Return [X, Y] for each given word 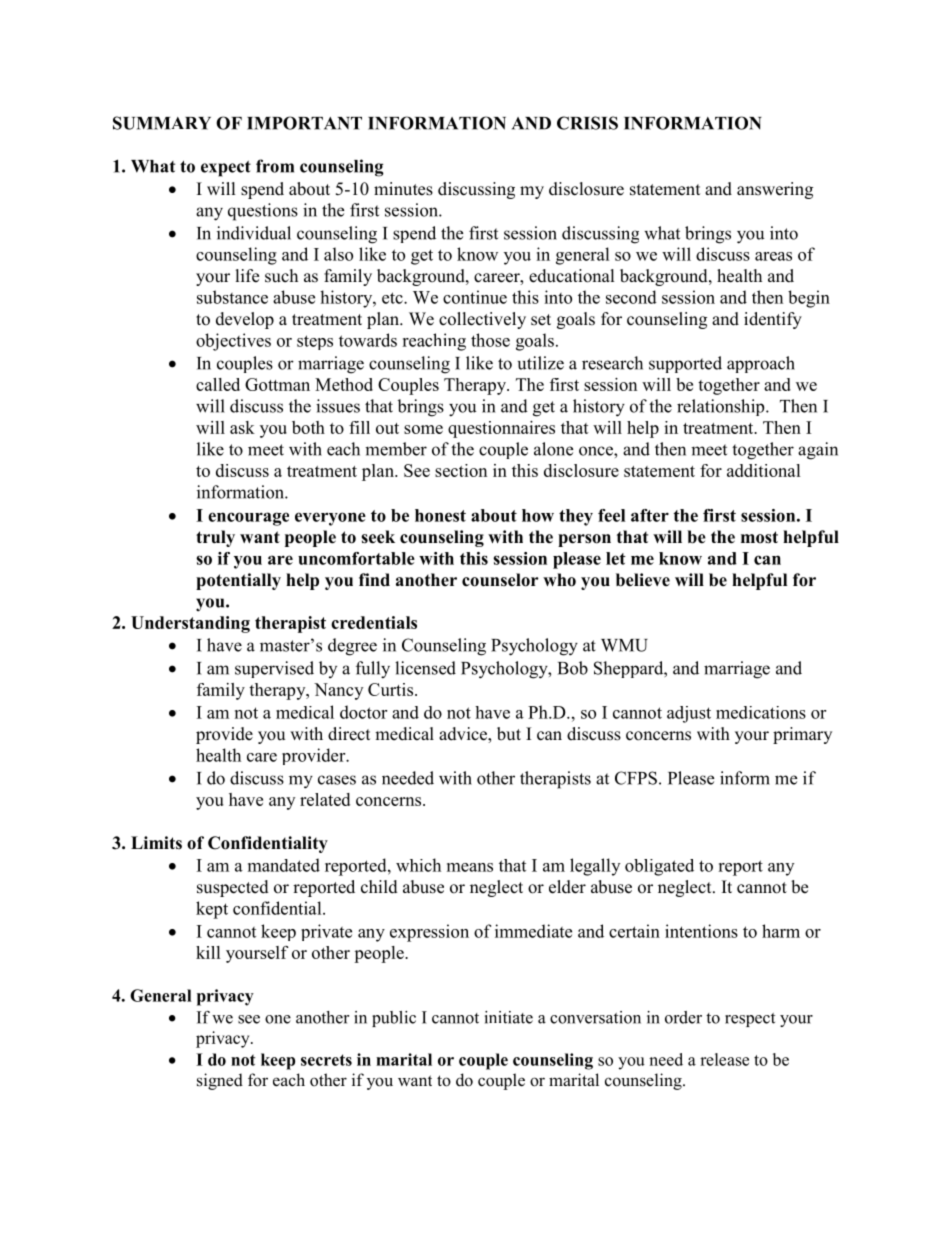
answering [775, 190]
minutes [403, 189]
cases [337, 780]
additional [764, 470]
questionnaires [501, 429]
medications [761, 712]
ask [242, 427]
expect [226, 169]
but [509, 734]
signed [220, 1081]
